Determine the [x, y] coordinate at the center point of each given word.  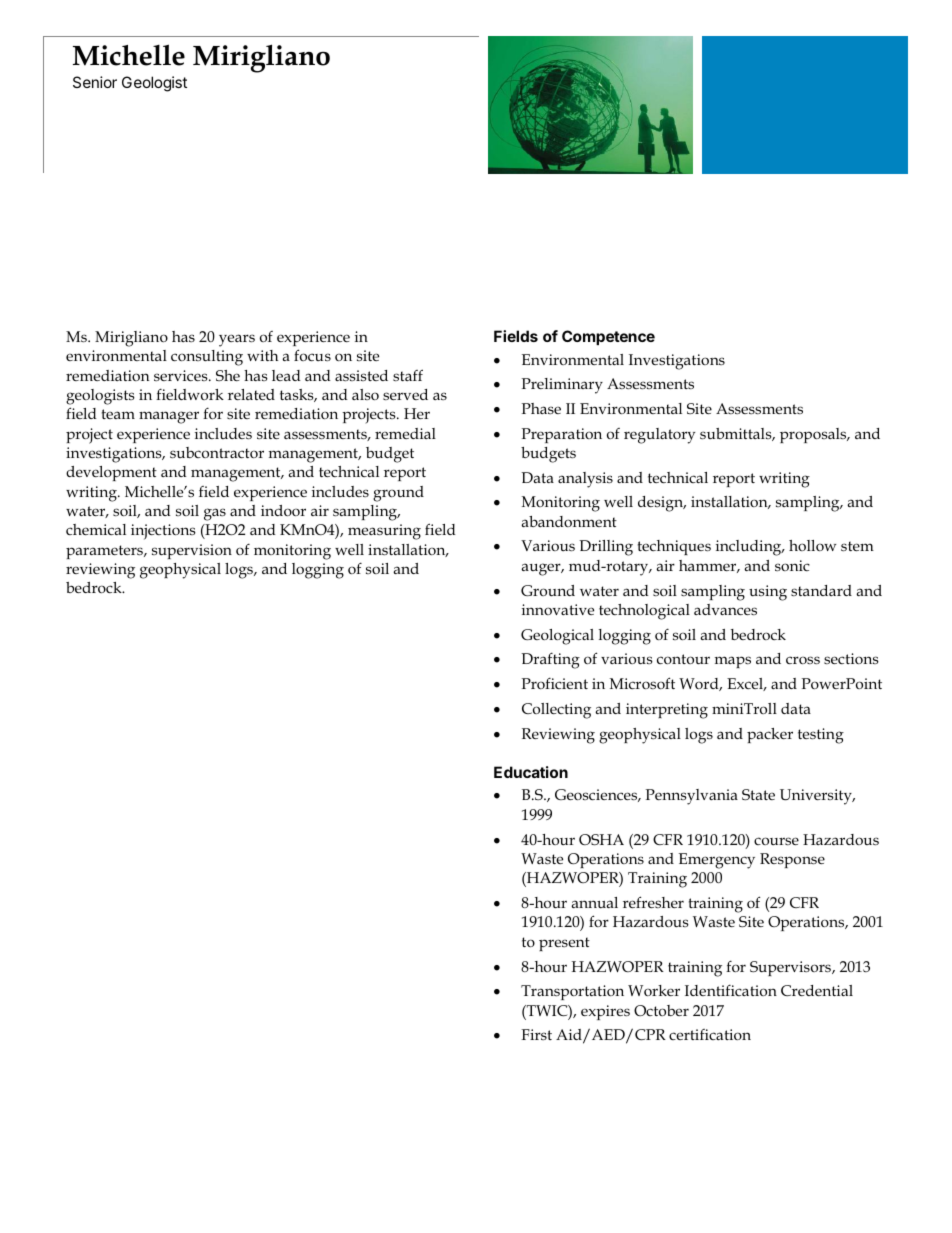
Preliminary [562, 386]
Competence [608, 337]
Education [531, 772]
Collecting [556, 711]
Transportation [572, 992]
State [758, 795]
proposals [814, 435]
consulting [207, 358]
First [536, 1034]
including [750, 548]
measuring [384, 532]
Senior [95, 82]
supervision [192, 551]
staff [408, 375]
